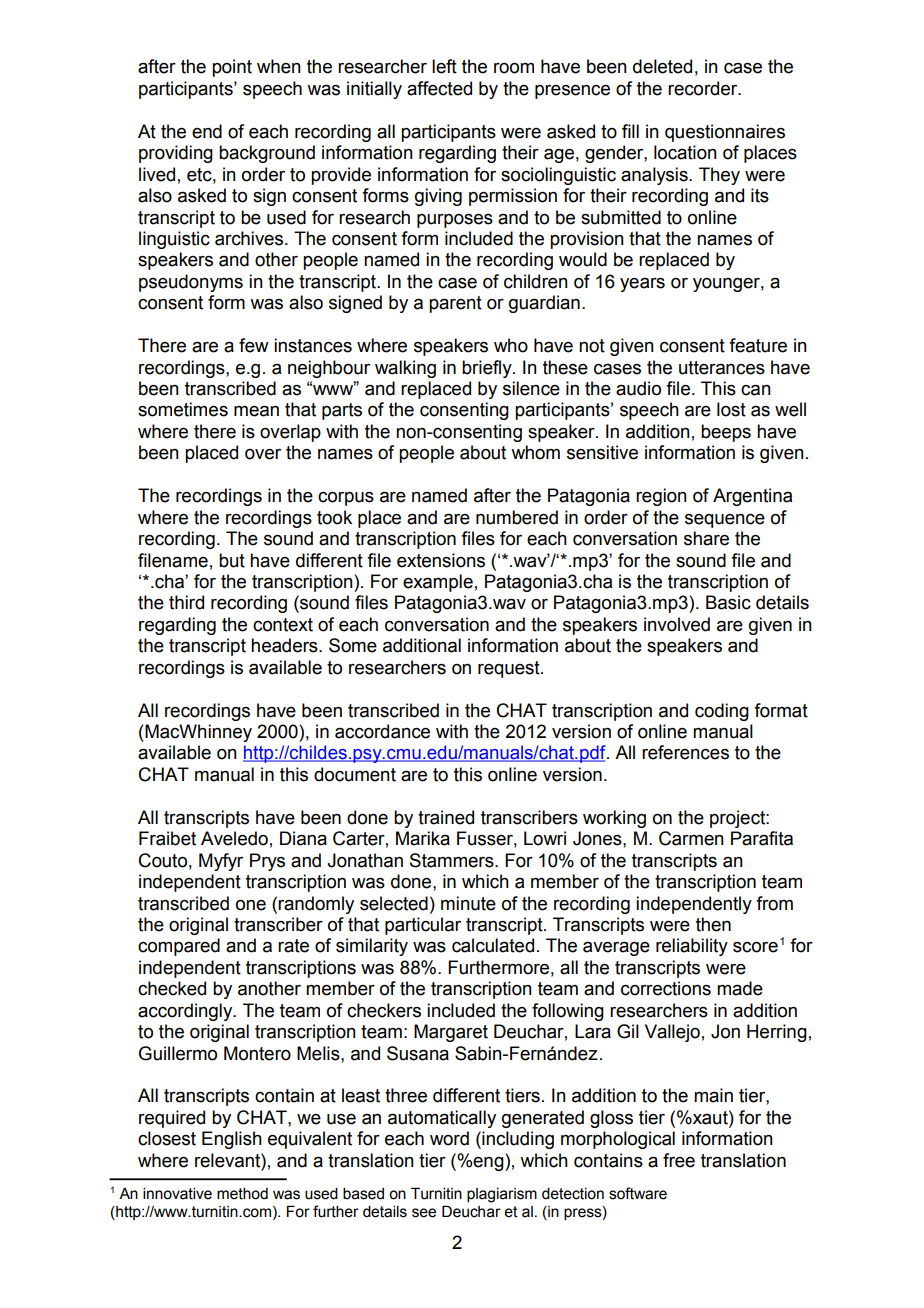  I want to click on point, so click(232, 68).
